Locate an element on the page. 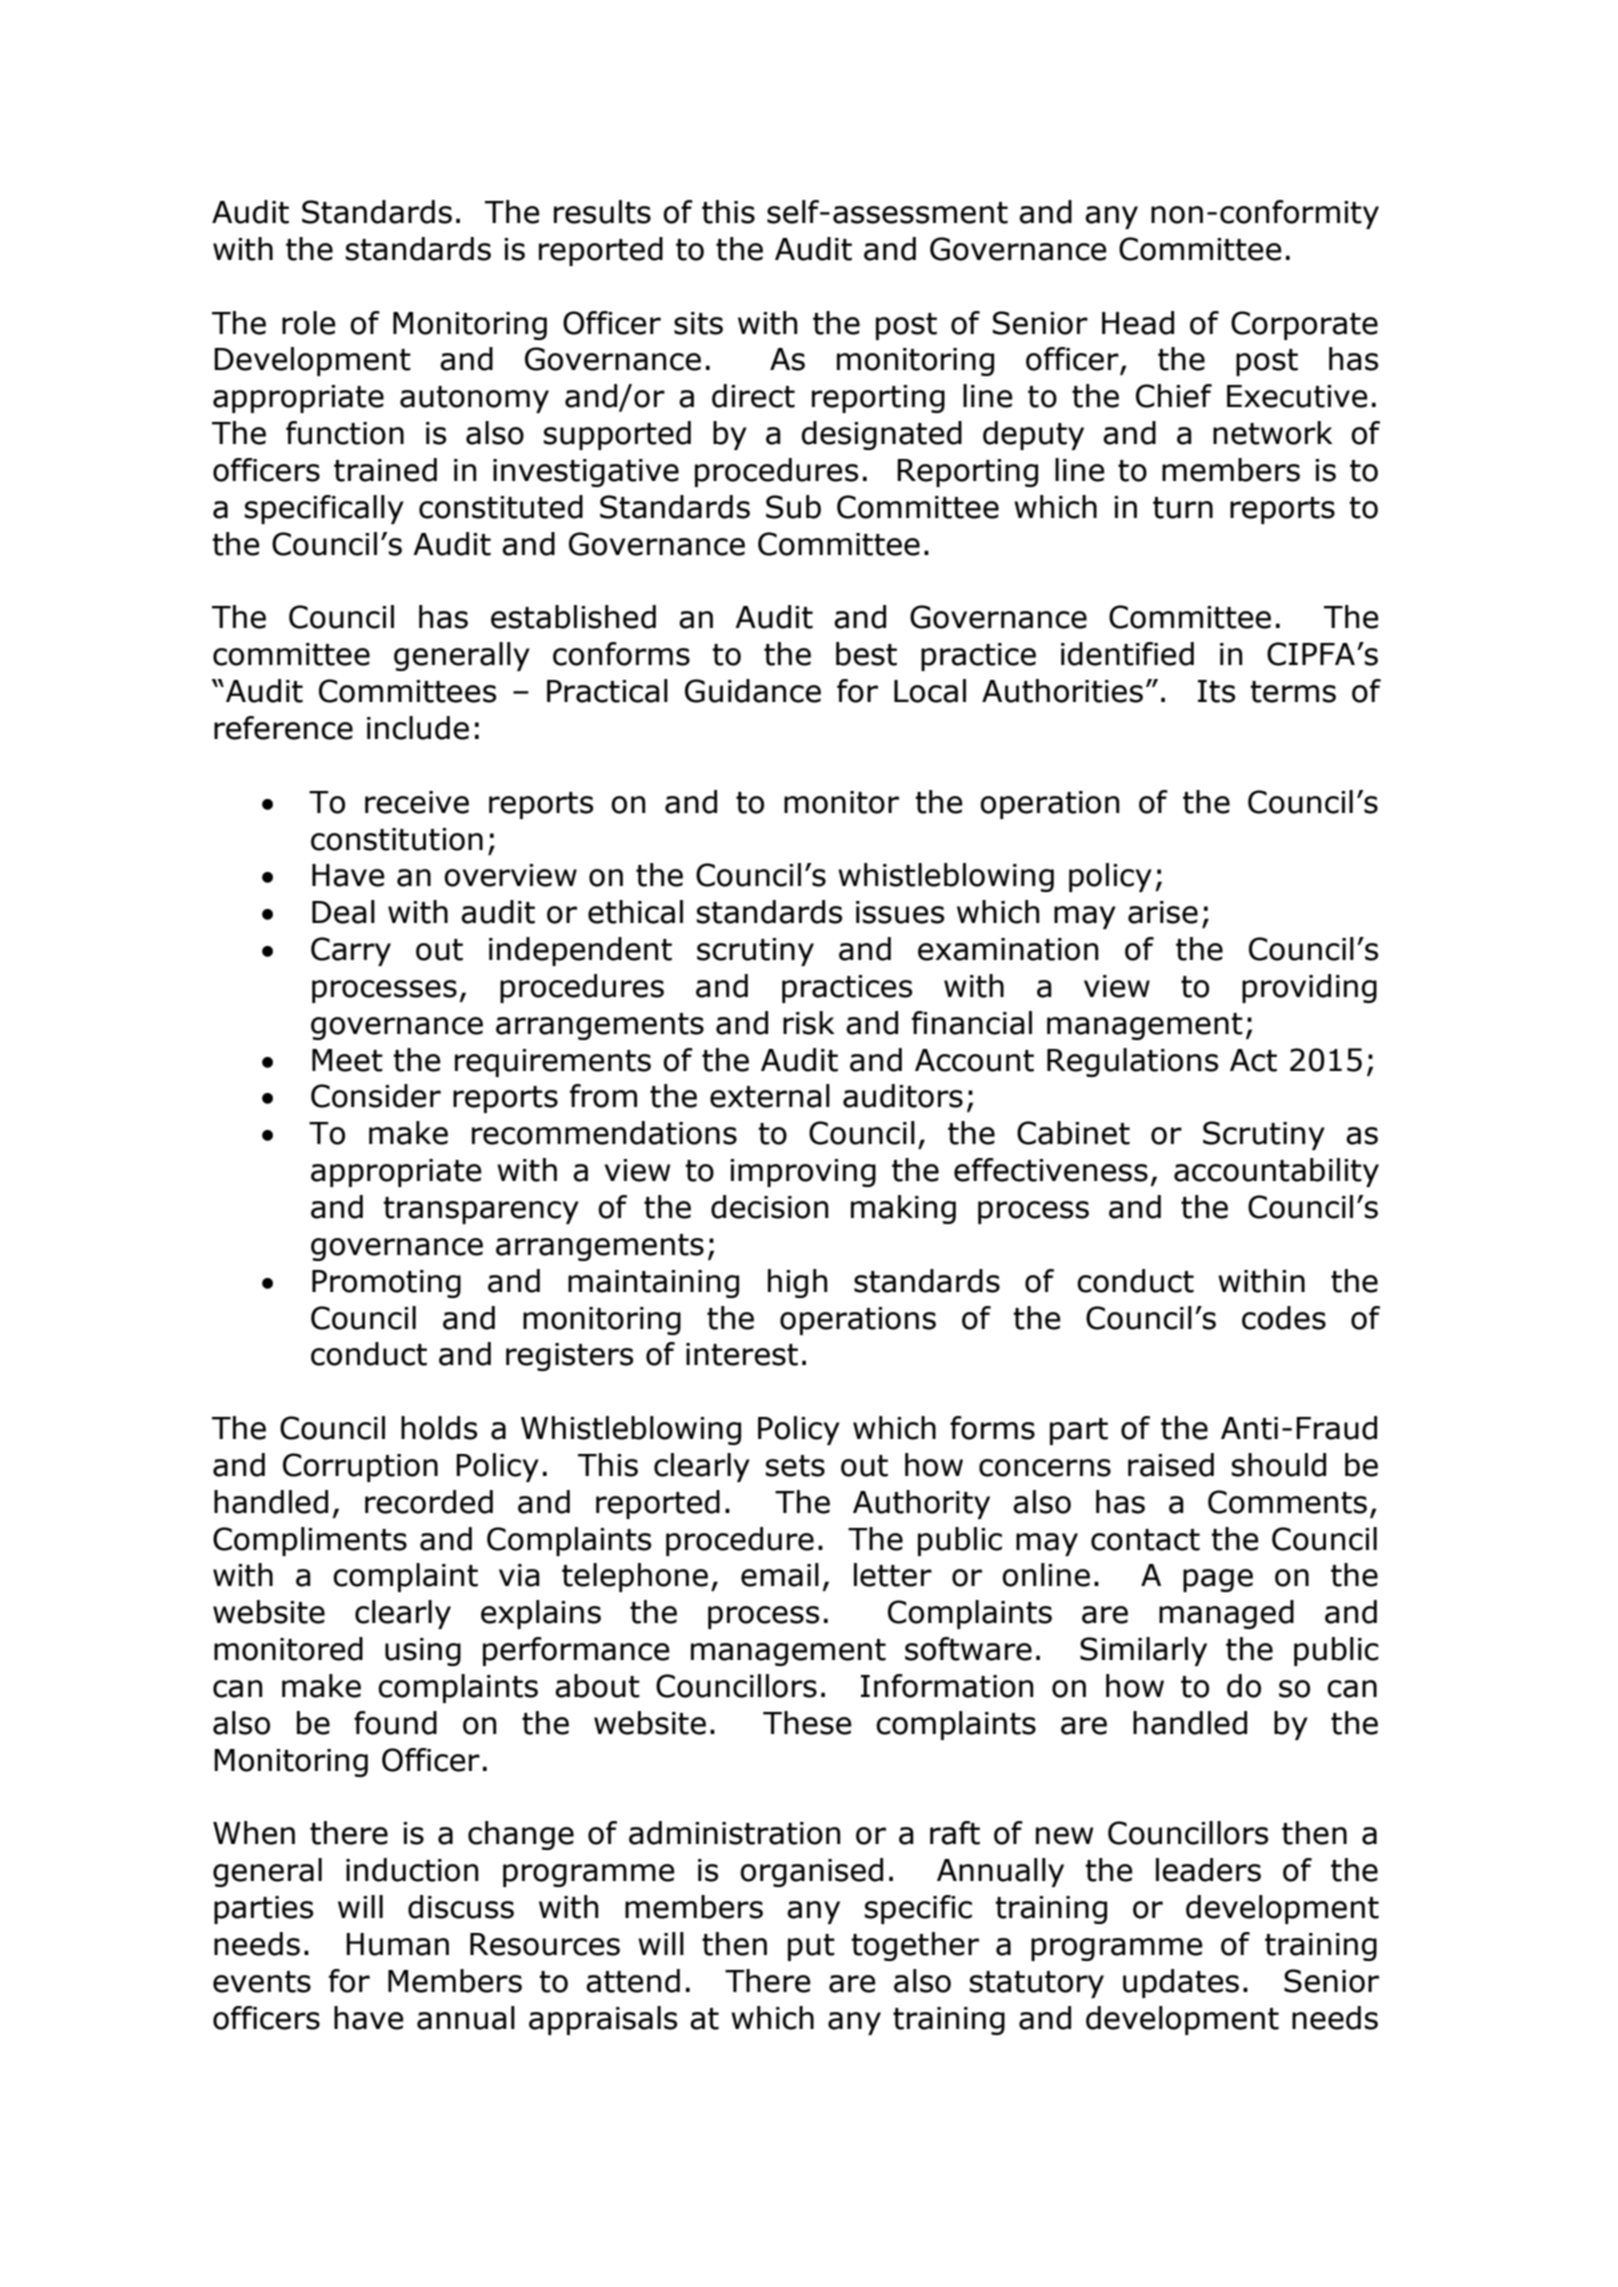 This image has width=1618, height=2287. Human is located at coordinates (397, 1944).
